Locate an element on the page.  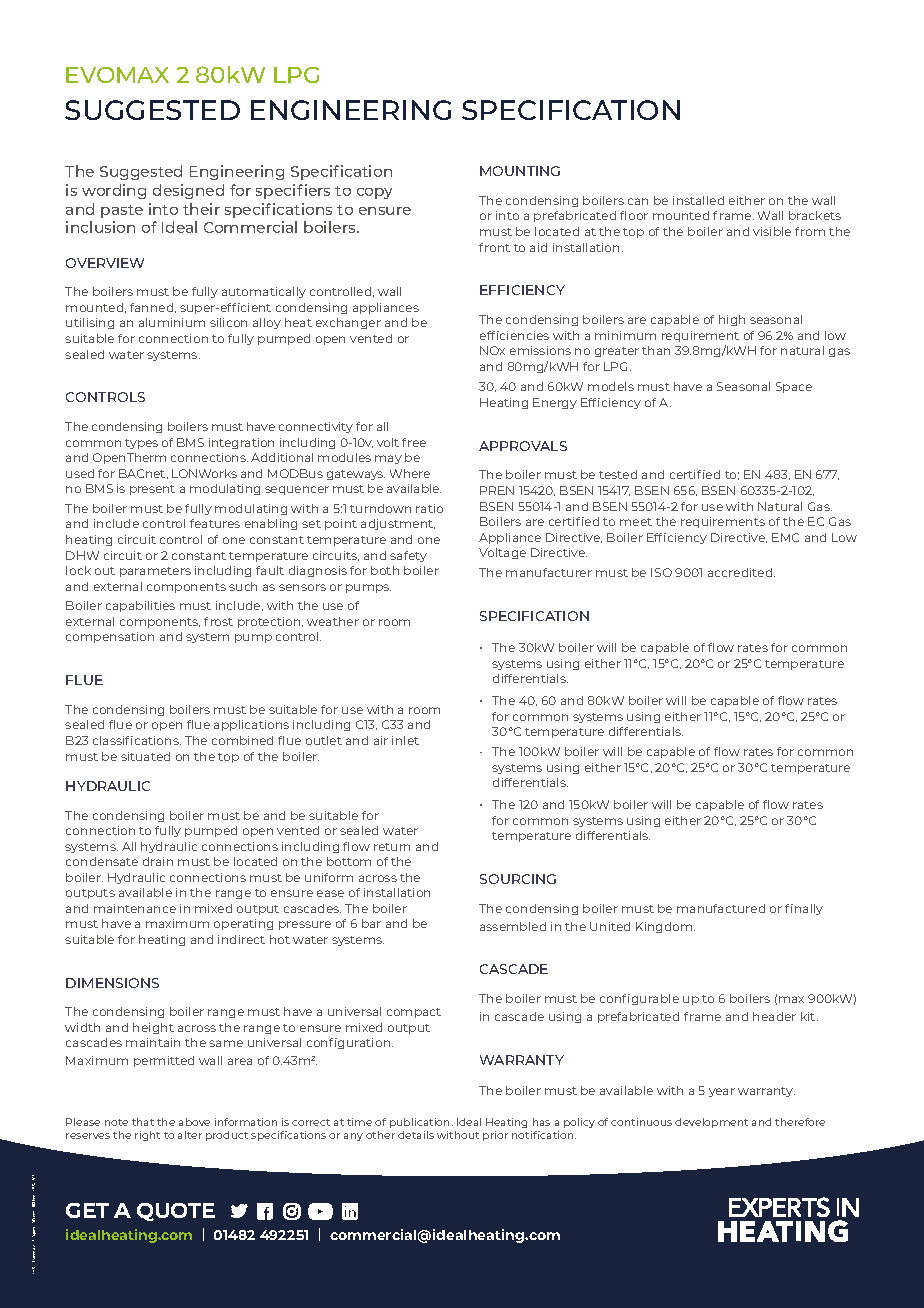
development is located at coordinates (711, 1123).
